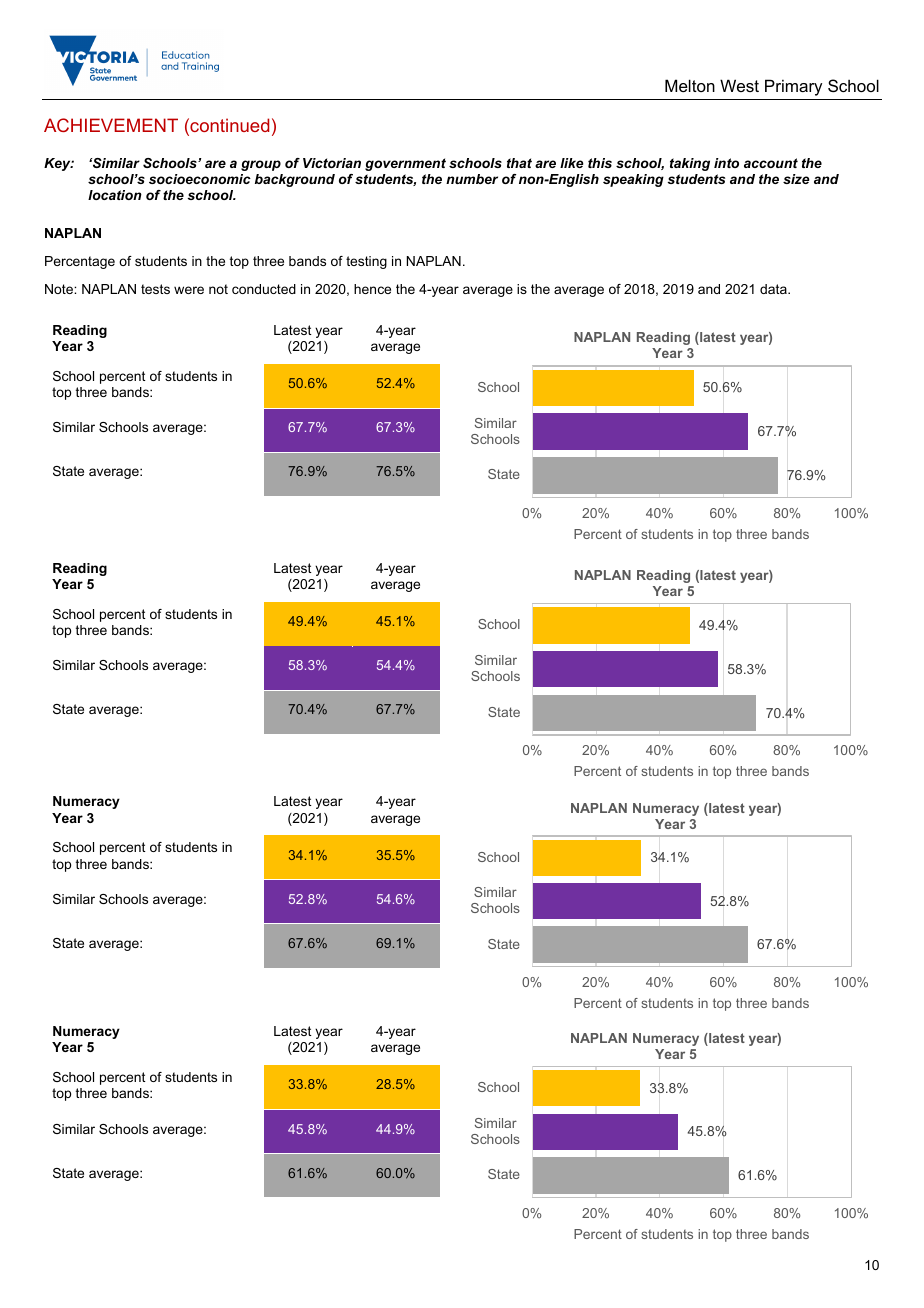  Describe the element at coordinates (111, 125) in the screenshot. I see `ACHIEVEMENT` at that location.
